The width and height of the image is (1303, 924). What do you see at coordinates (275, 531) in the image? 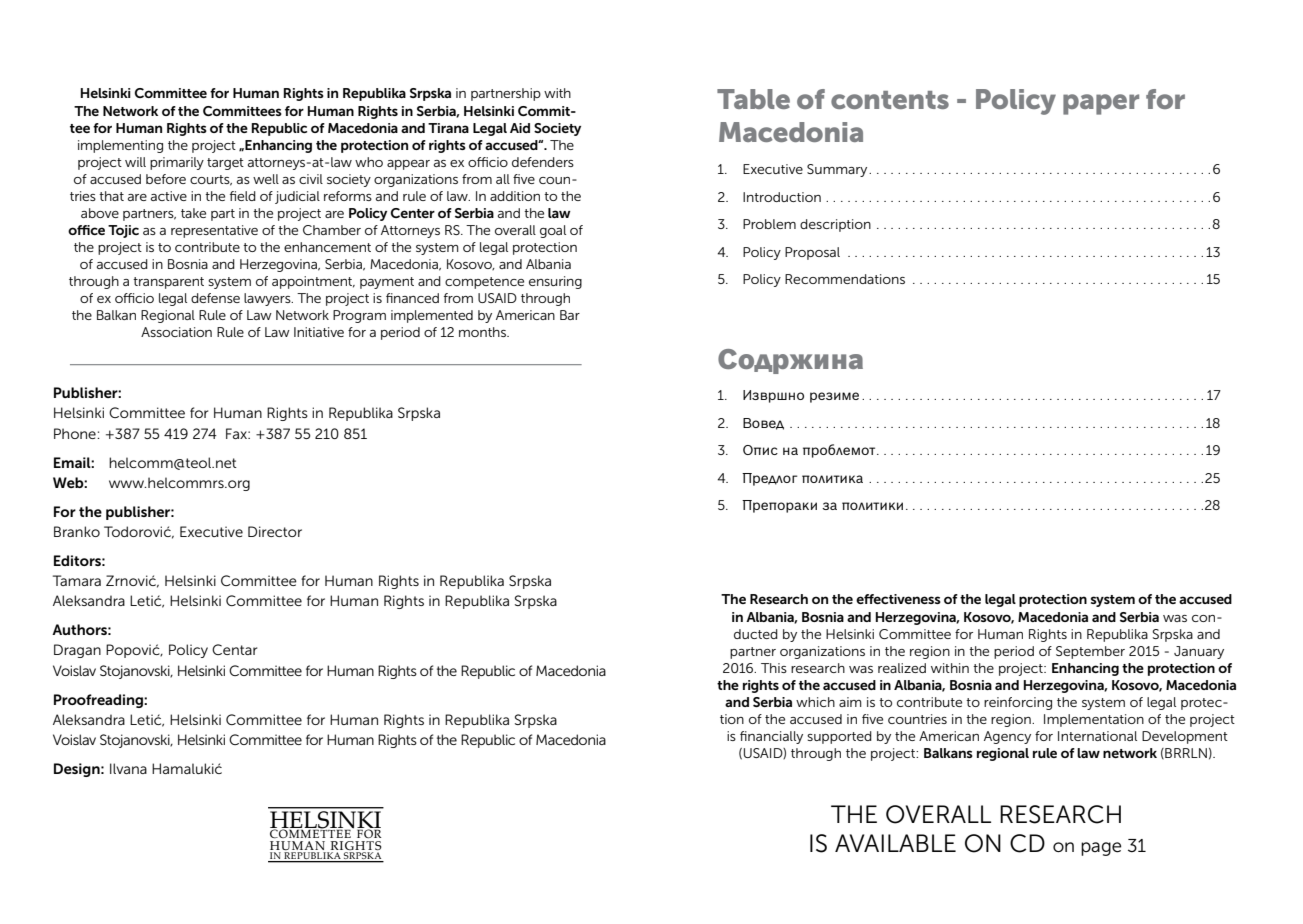
I see `Director` at bounding box center [275, 531].
